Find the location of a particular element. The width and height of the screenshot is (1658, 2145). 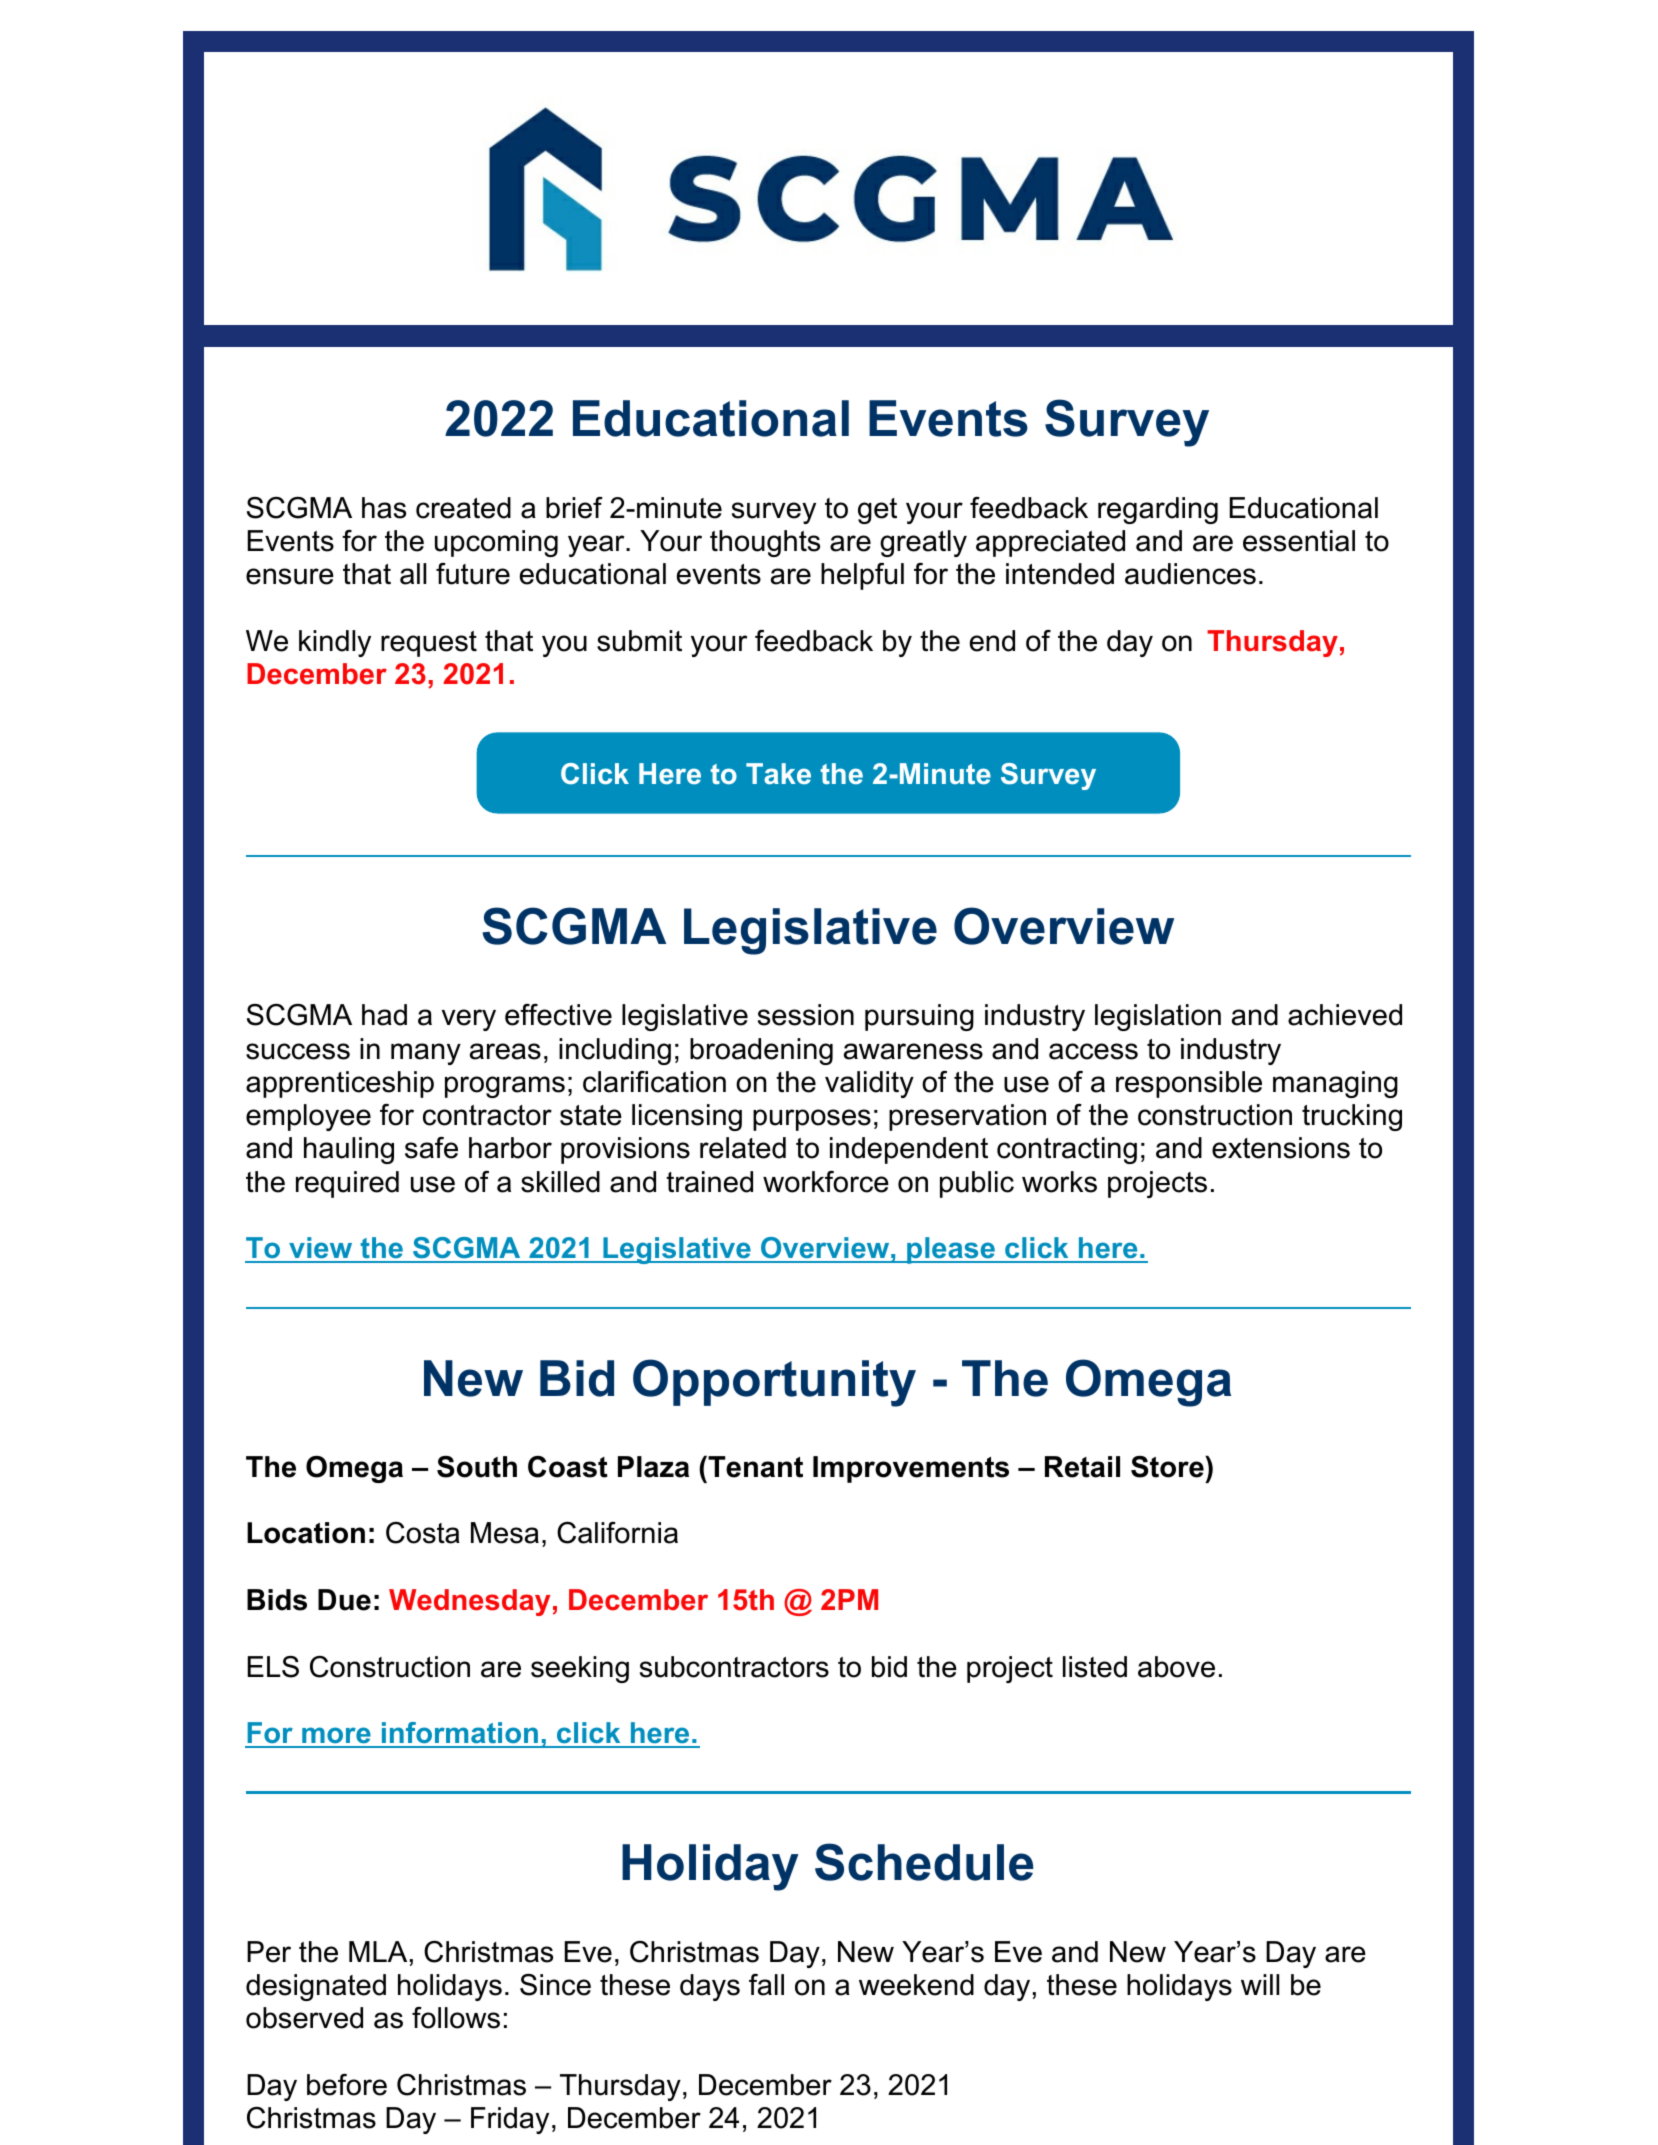

Opportunity is located at coordinates (774, 1383).
